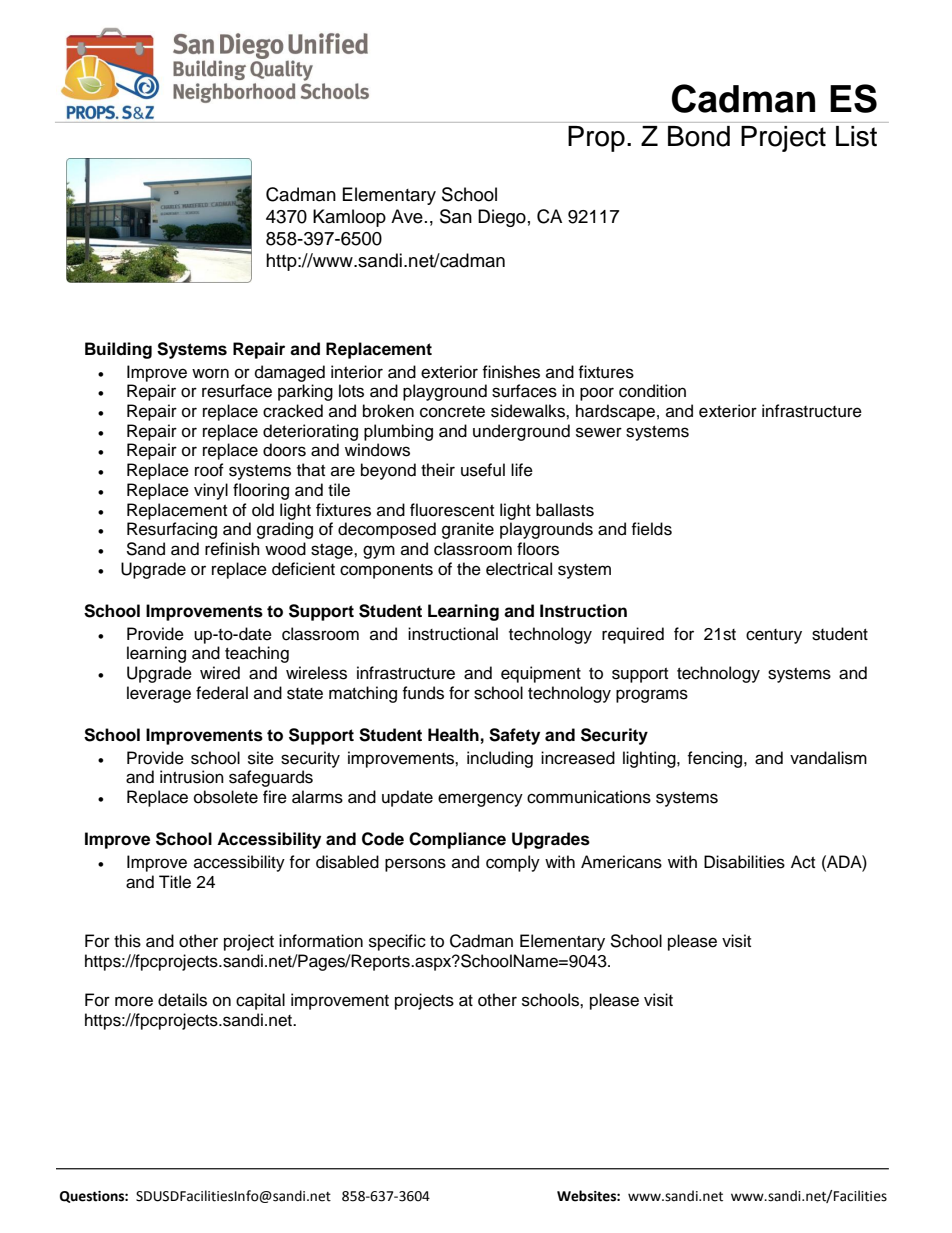  What do you see at coordinates (651, 529) in the page?
I see `fields` at bounding box center [651, 529].
